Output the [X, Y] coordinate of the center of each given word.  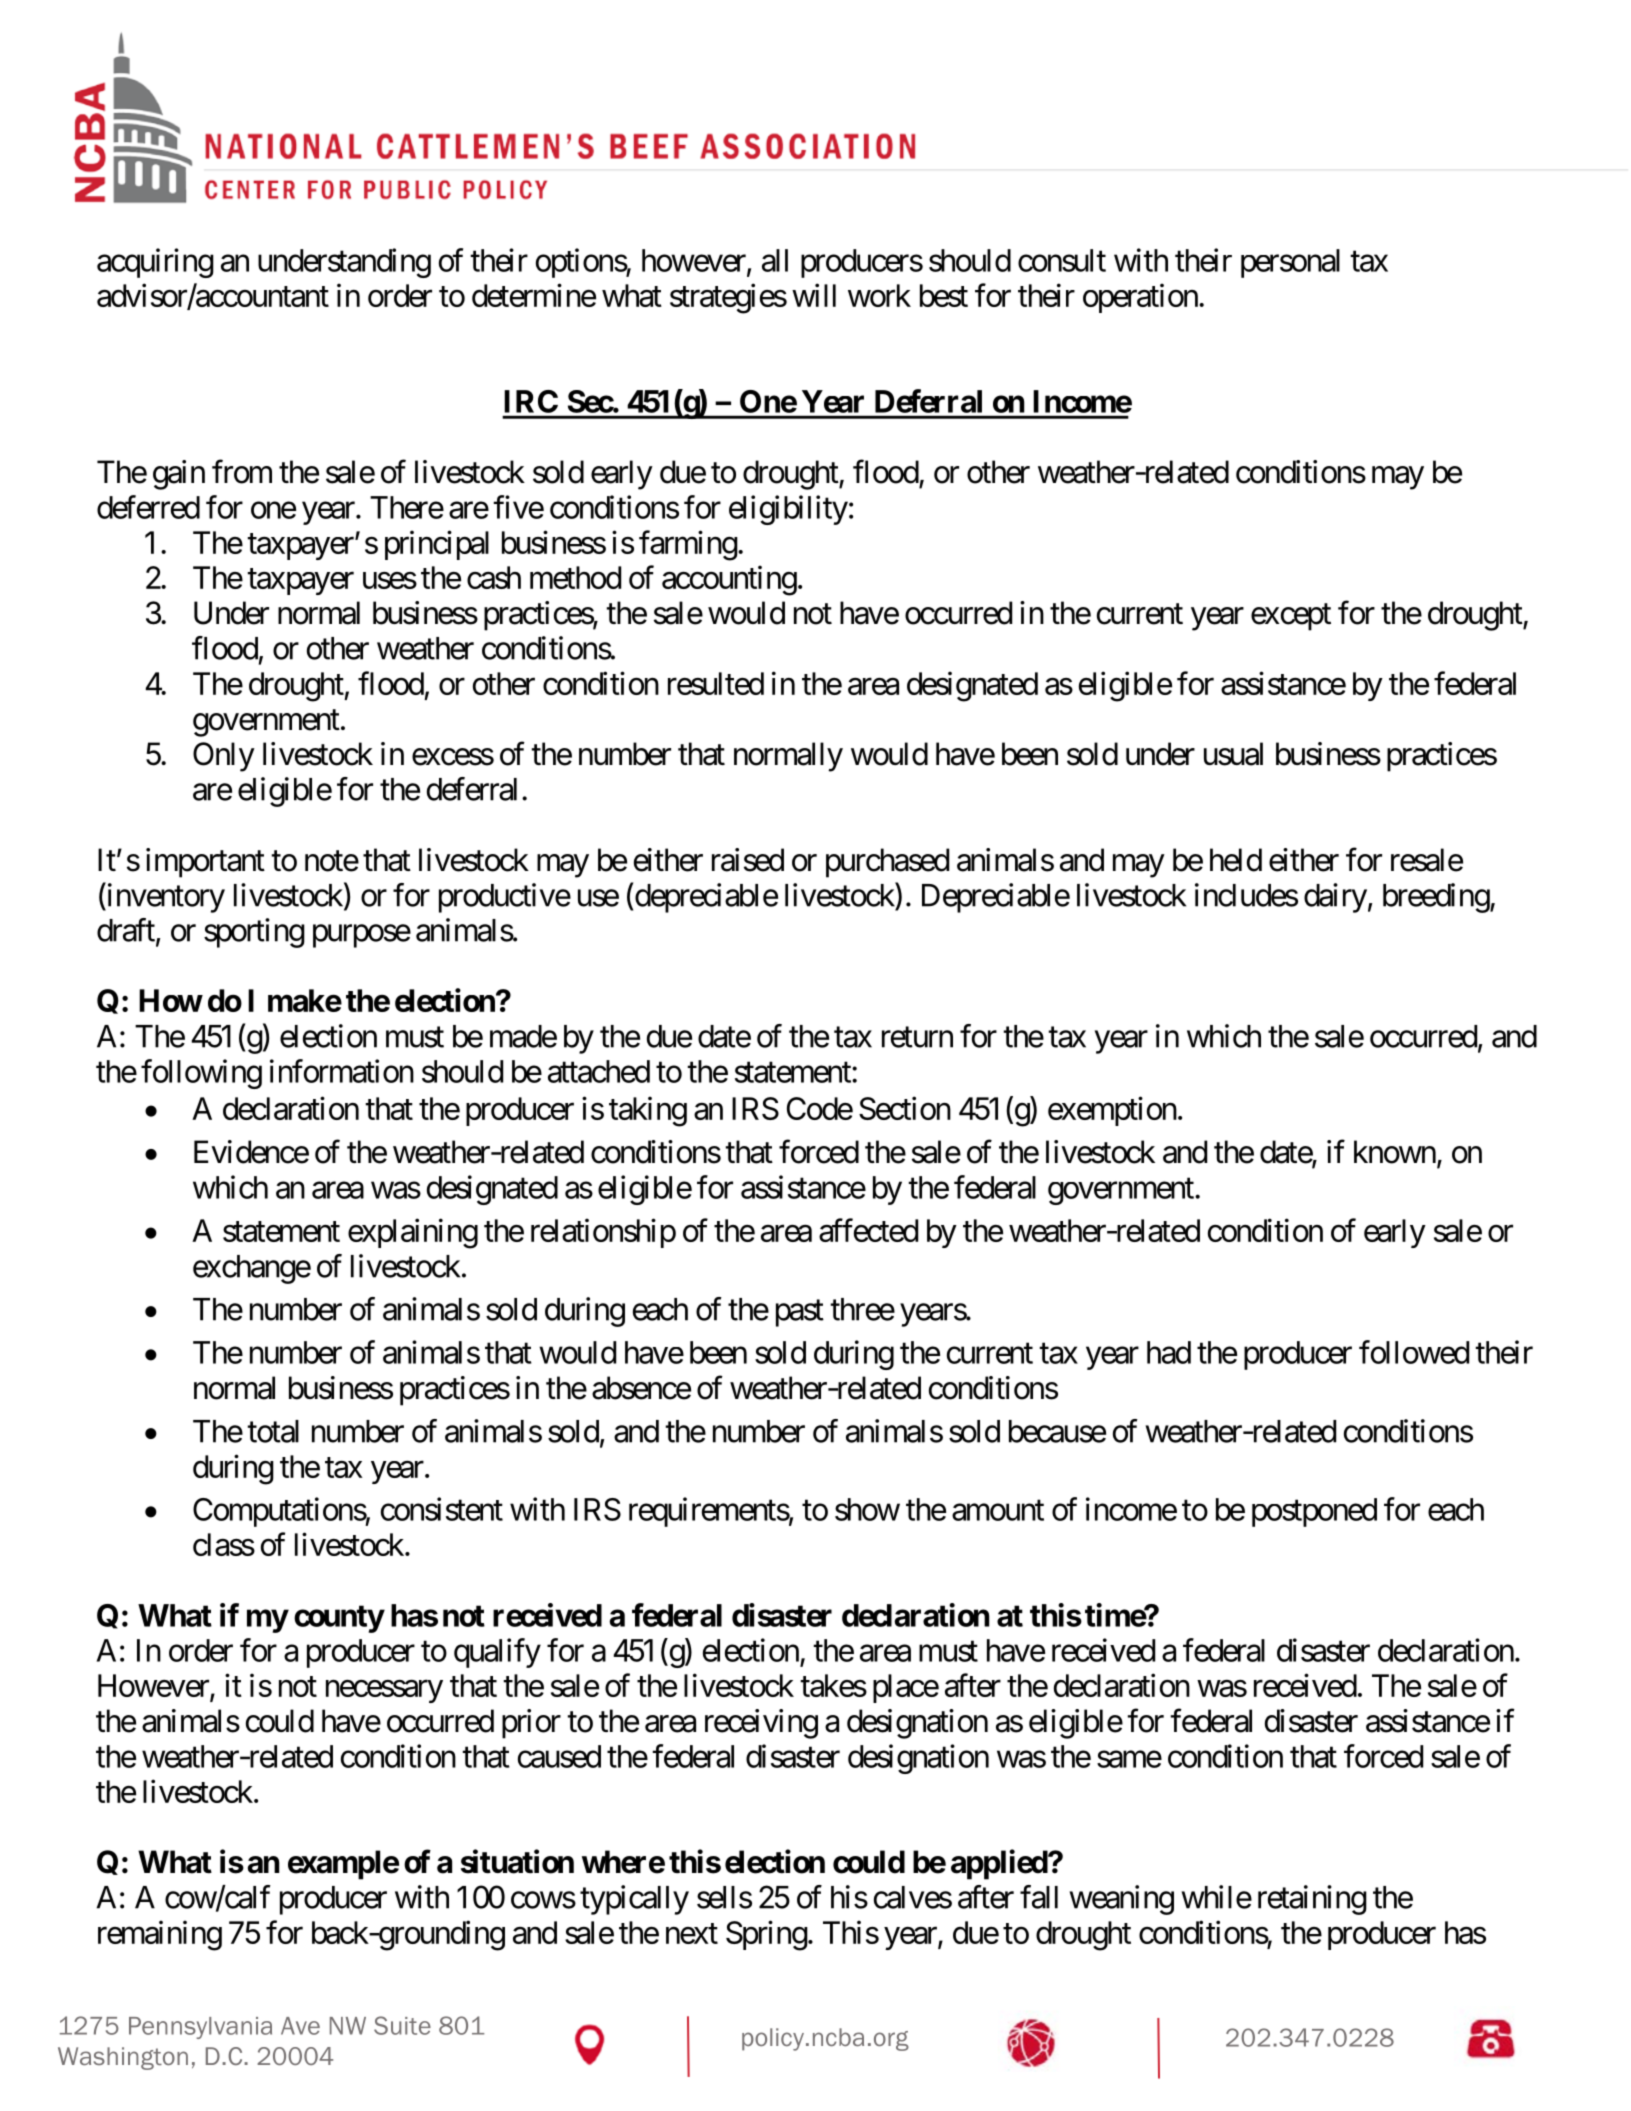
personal [1290, 263]
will [814, 295]
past [800, 1313]
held [1236, 860]
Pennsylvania [200, 2028]
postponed [1314, 1512]
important [205, 863]
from [242, 472]
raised [748, 860]
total [273, 1431]
